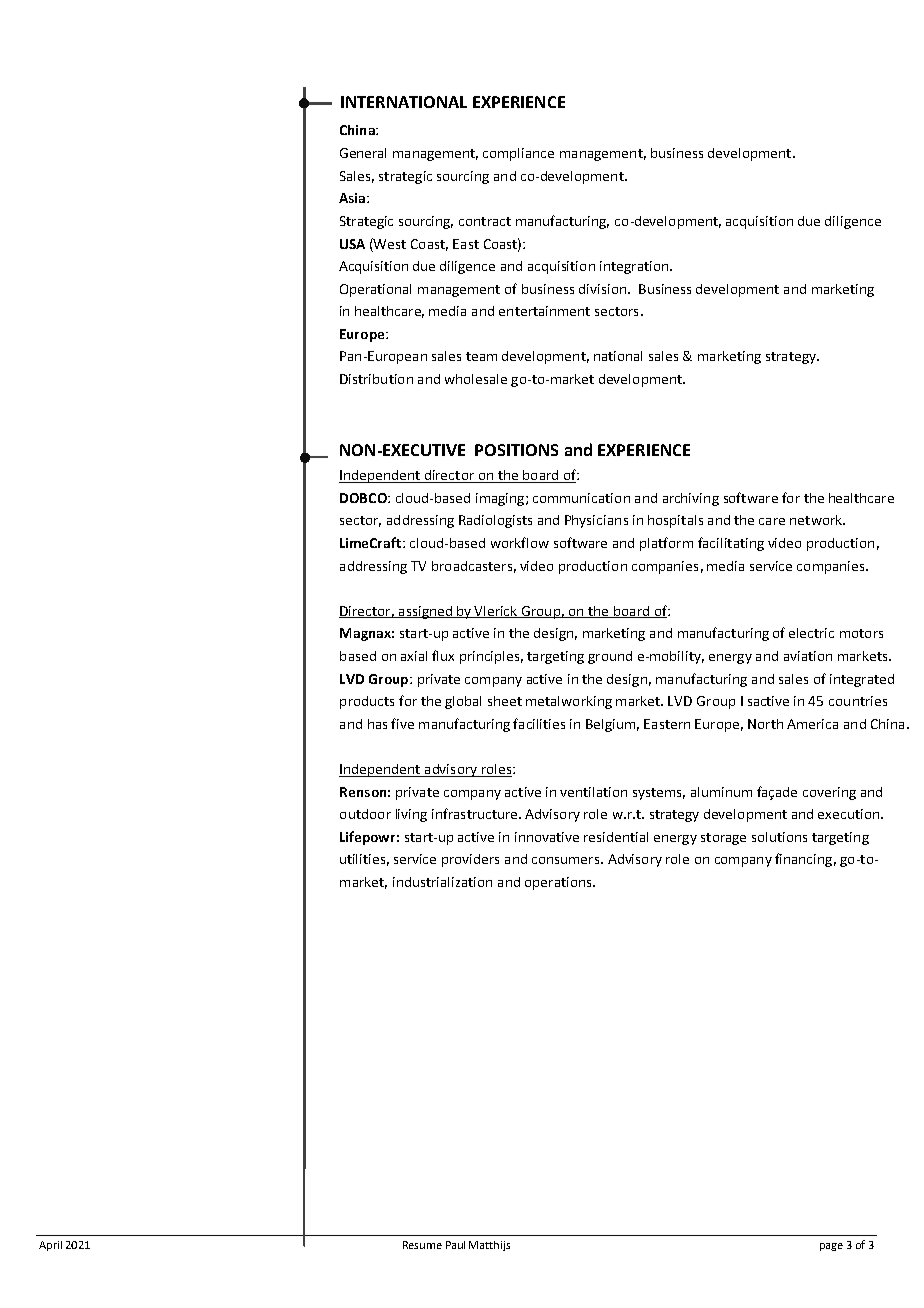  Describe the element at coordinates (50, 1246) in the screenshot. I see `April` at that location.
